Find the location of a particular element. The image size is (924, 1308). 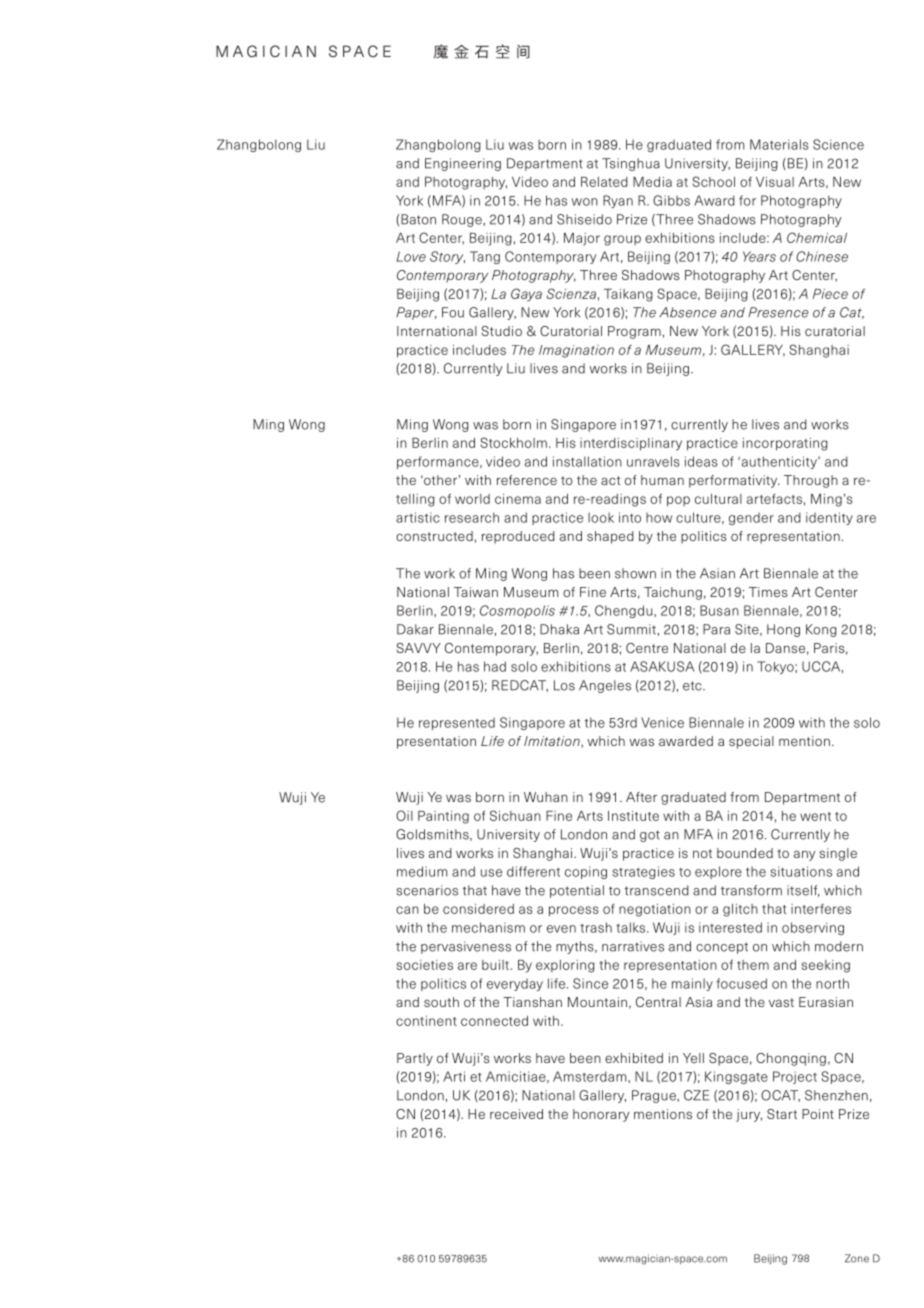

incorporating is located at coordinates (785, 444).
